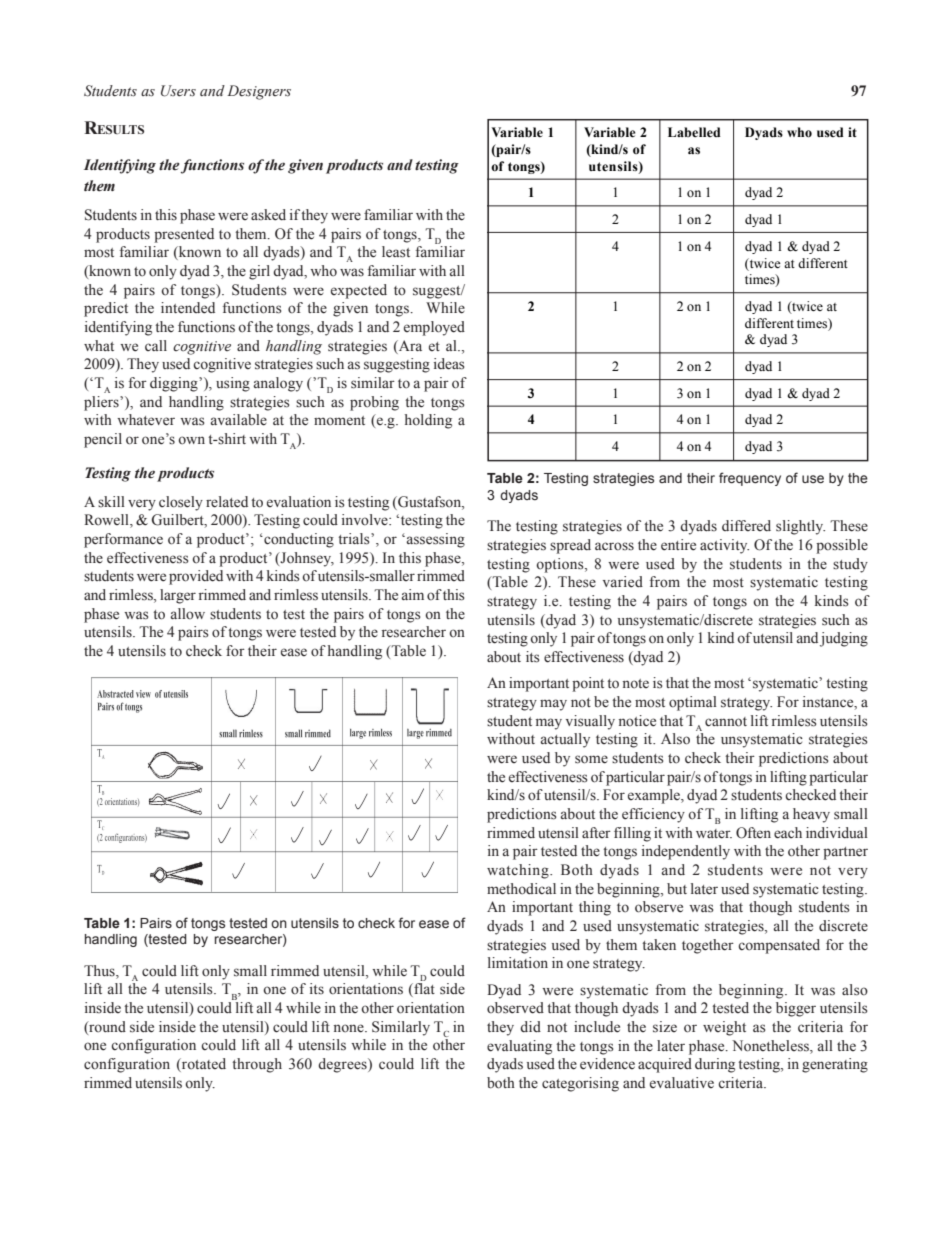 The width and height of the screenshot is (952, 1233). I want to click on evaluating, so click(519, 1047).
